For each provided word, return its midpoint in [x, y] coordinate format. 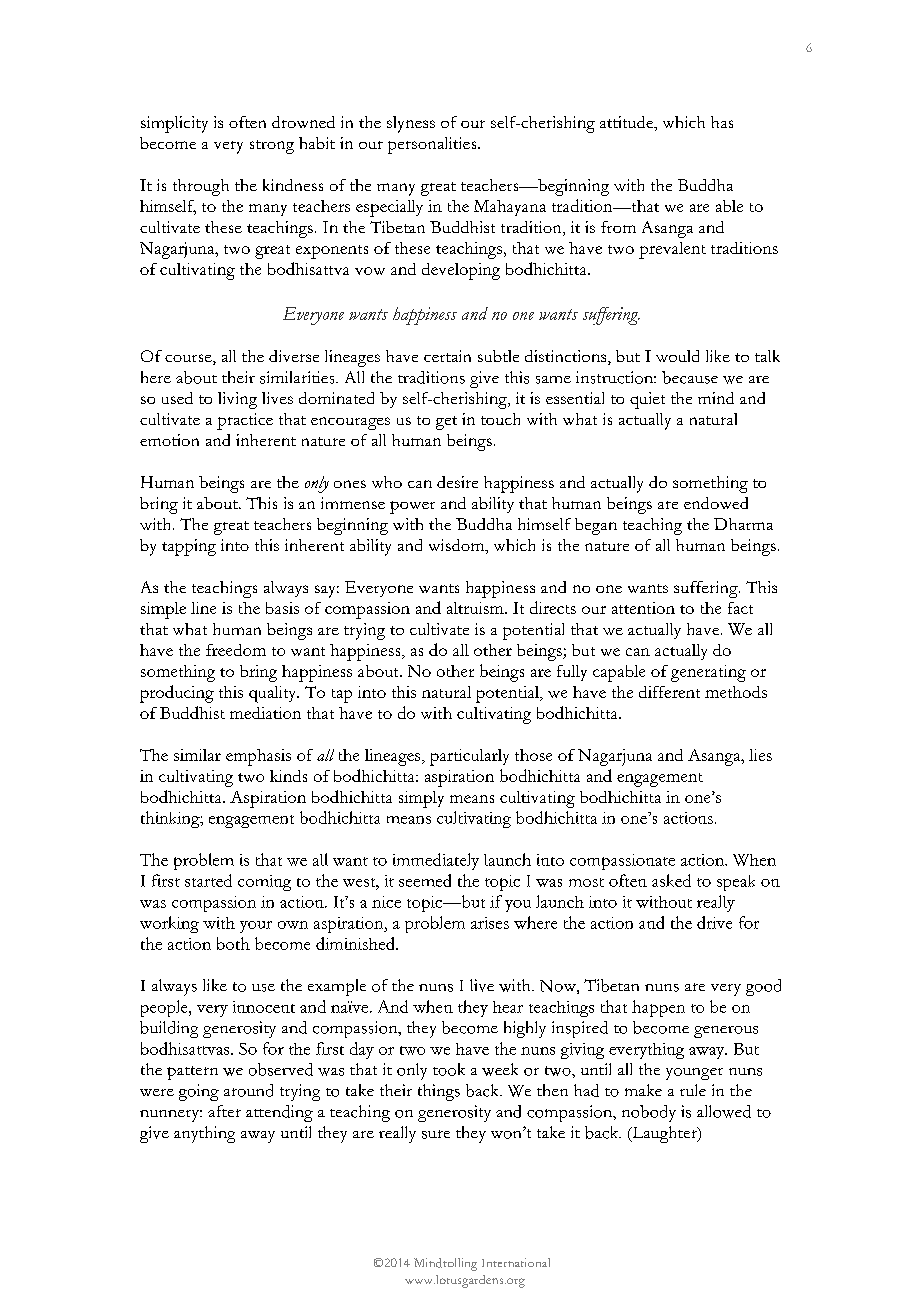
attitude [628, 123]
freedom [236, 650]
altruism [476, 608]
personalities [433, 145]
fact [740, 608]
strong [272, 147]
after [224, 1111]
